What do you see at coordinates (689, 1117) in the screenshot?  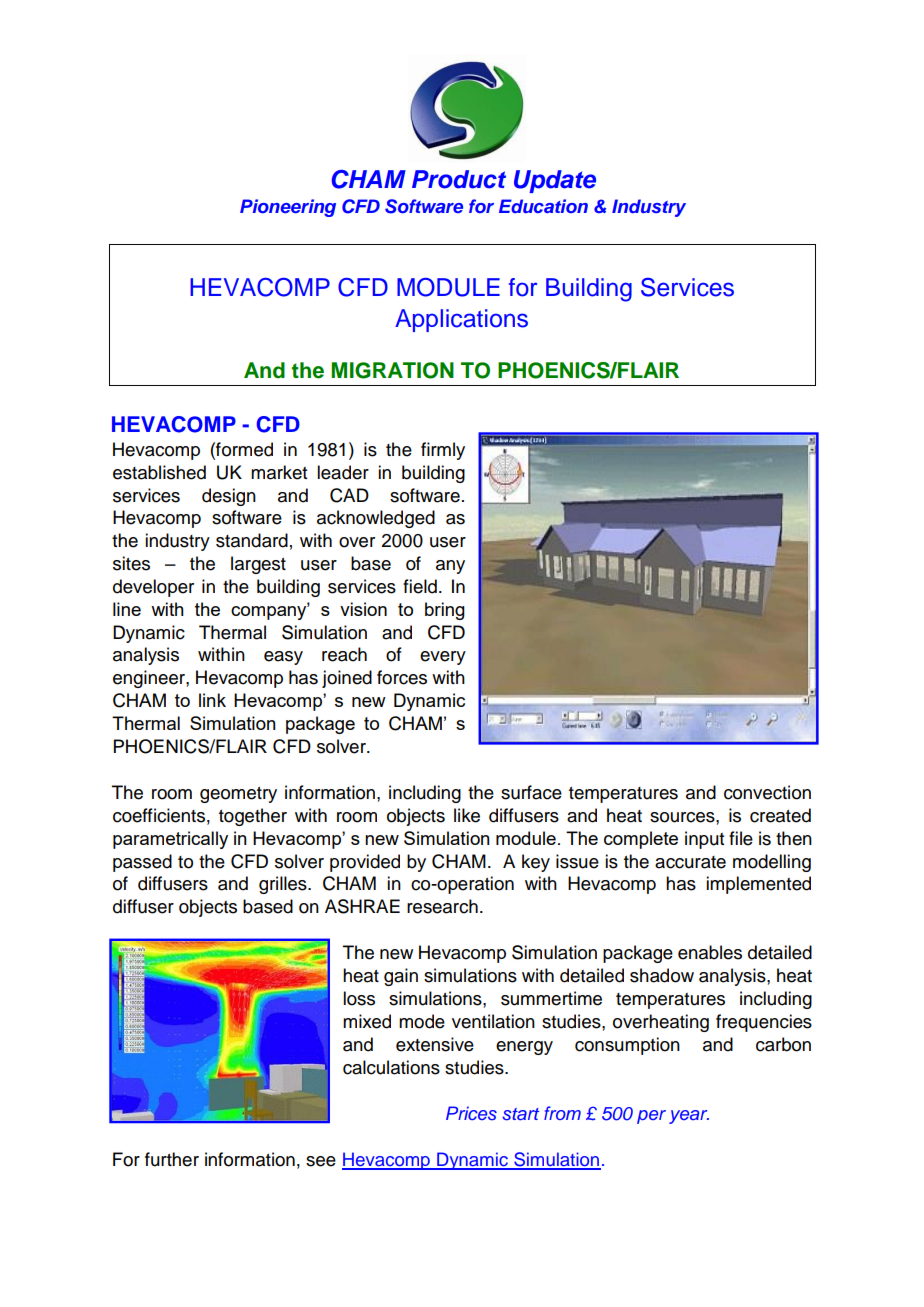 I see `year` at bounding box center [689, 1117].
